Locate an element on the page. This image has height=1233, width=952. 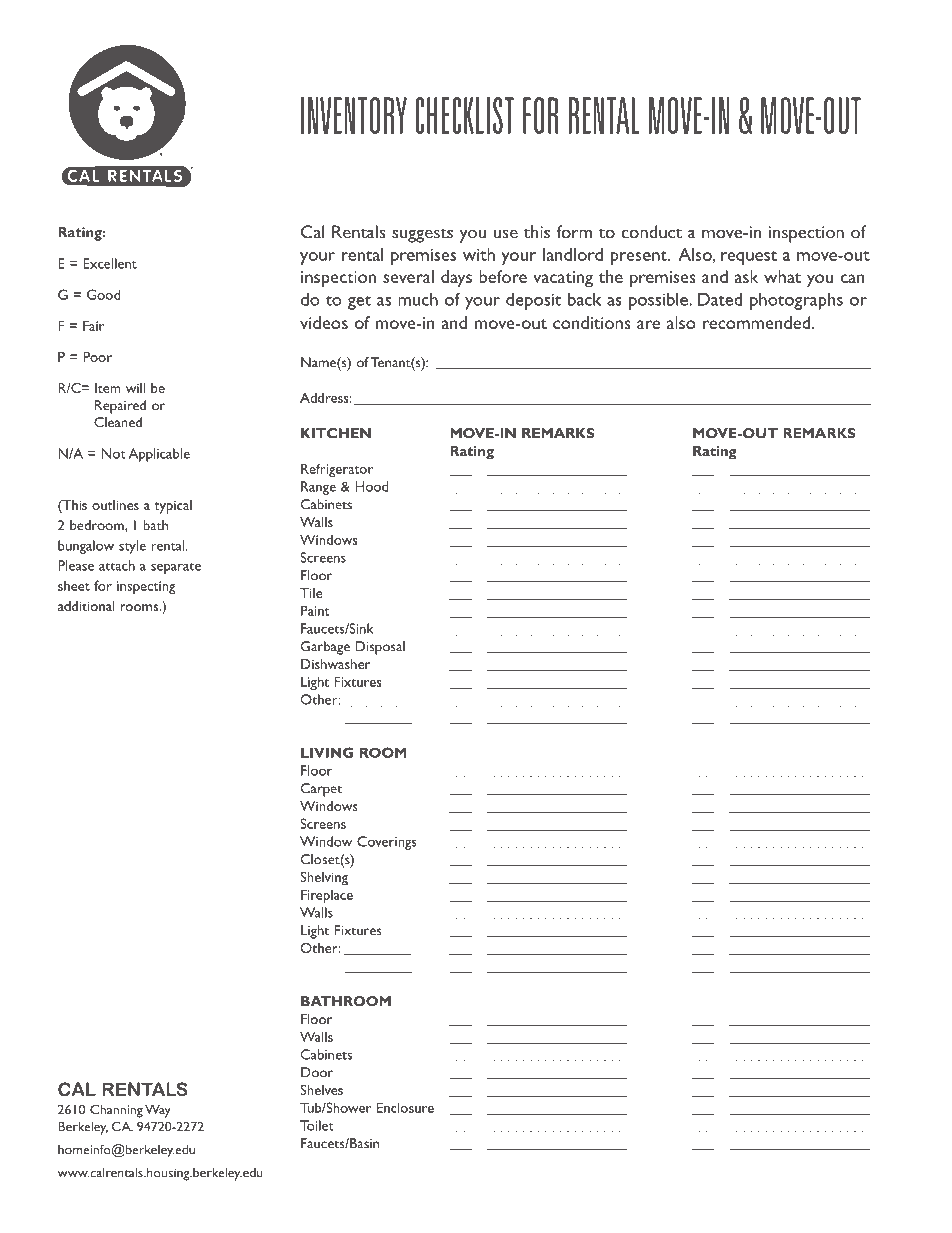
CHECKLIST is located at coordinates (464, 115).
